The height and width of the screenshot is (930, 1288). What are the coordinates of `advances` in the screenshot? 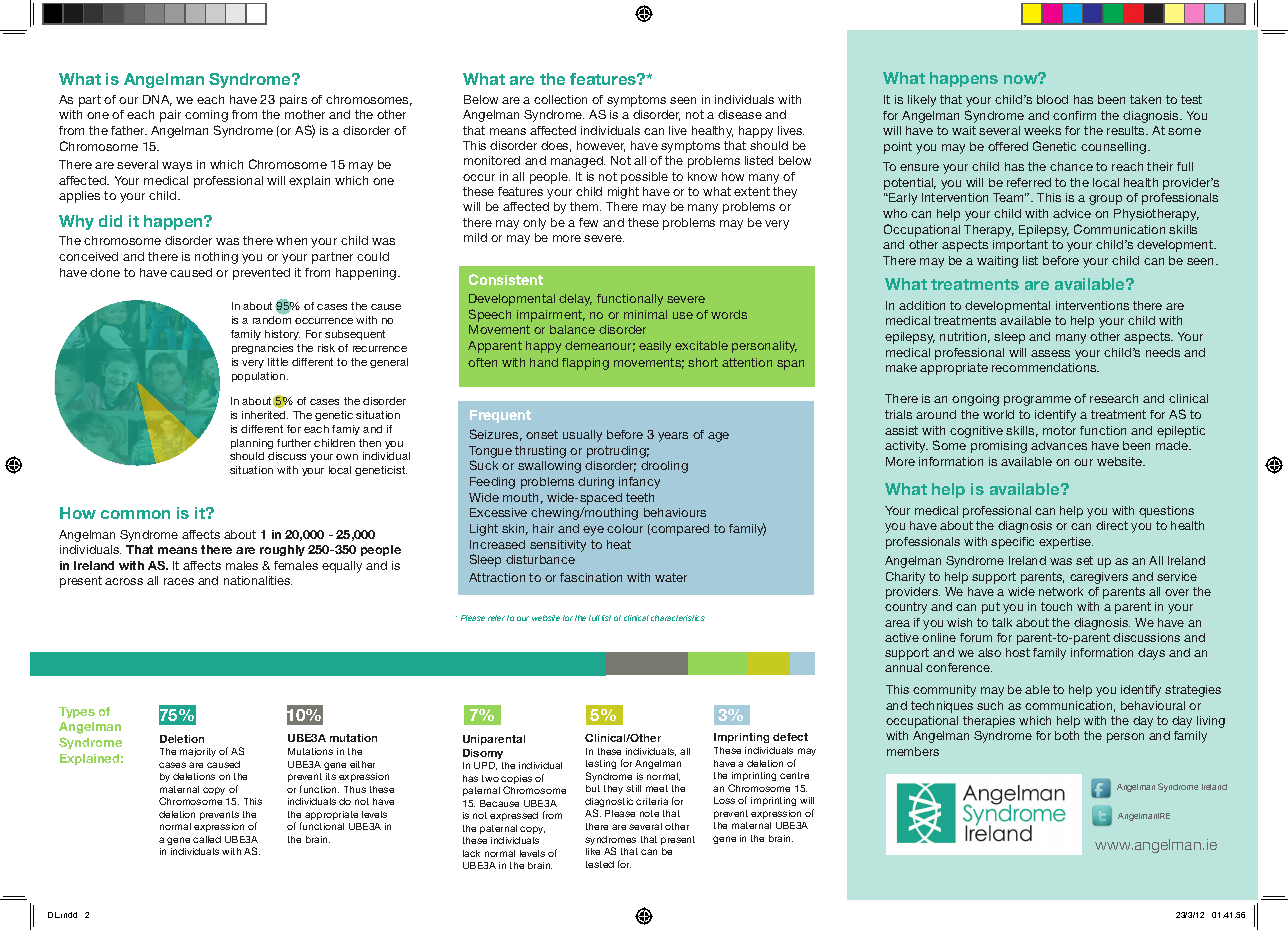 It's located at (1059, 445).
